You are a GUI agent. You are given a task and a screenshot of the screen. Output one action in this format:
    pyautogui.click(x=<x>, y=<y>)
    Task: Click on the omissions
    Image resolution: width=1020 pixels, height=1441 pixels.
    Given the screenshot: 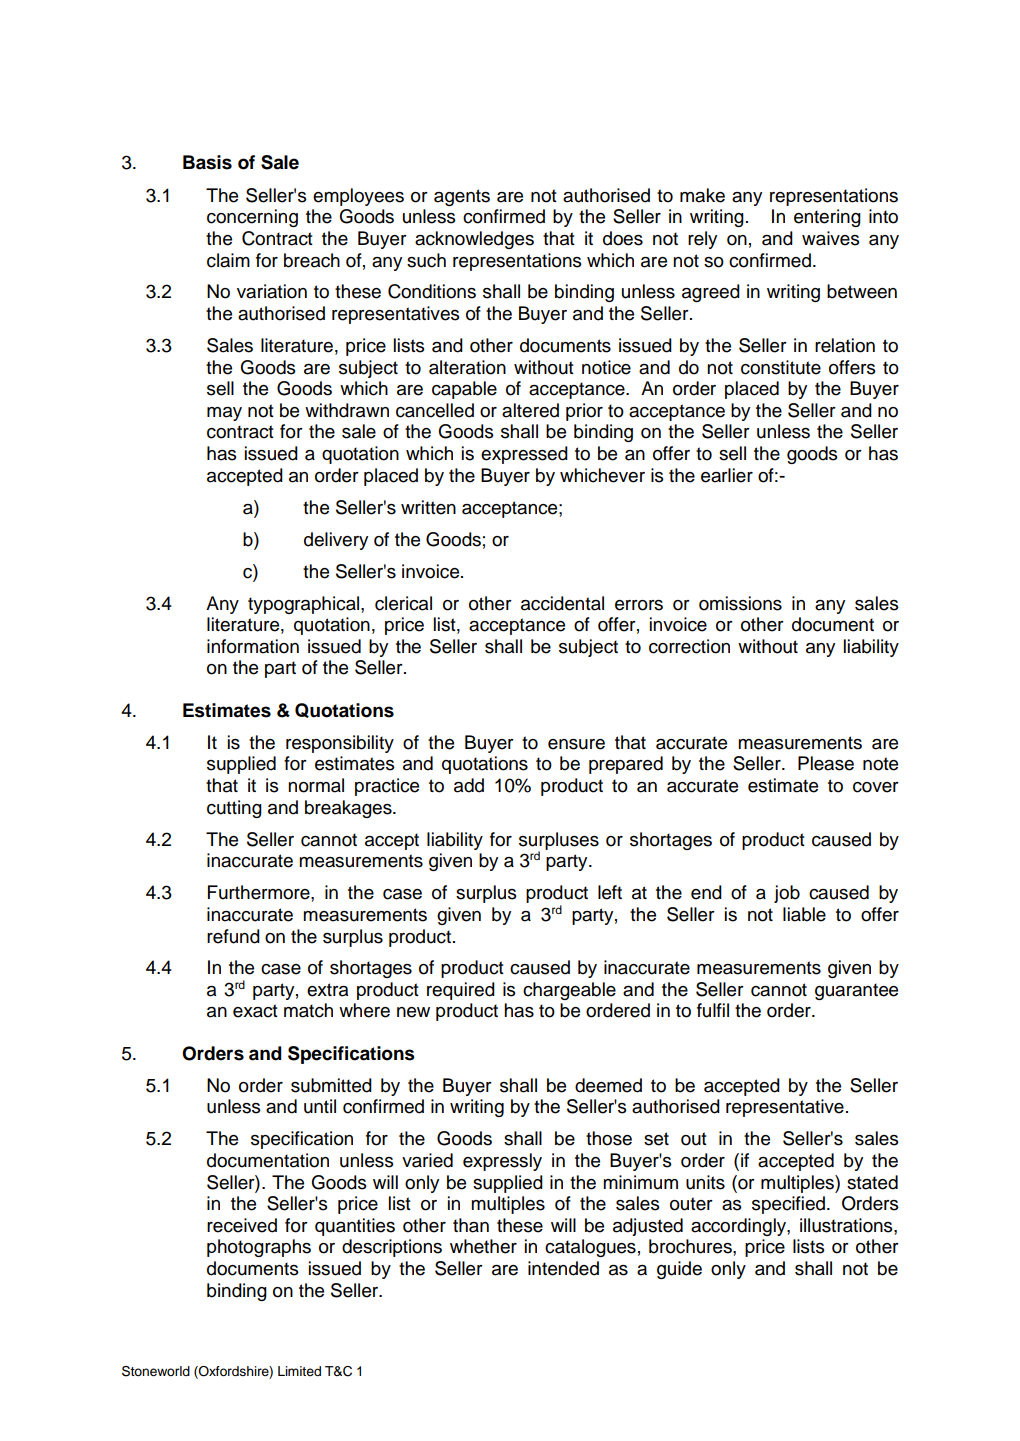 What is the action you would take?
    pyautogui.click(x=740, y=603)
